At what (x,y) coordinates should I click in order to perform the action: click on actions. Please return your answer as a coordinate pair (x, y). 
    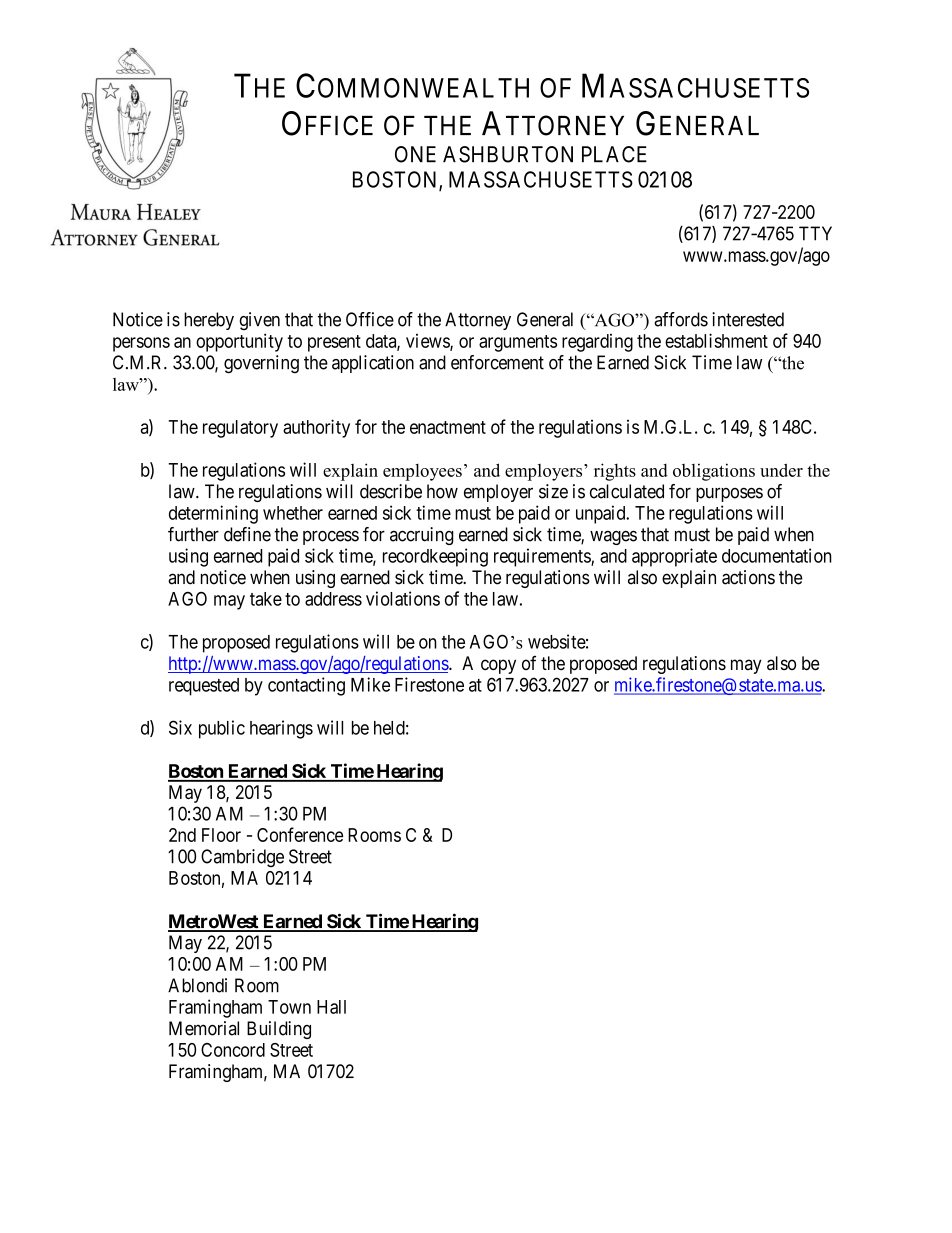
    Looking at the image, I should click on (748, 577).
